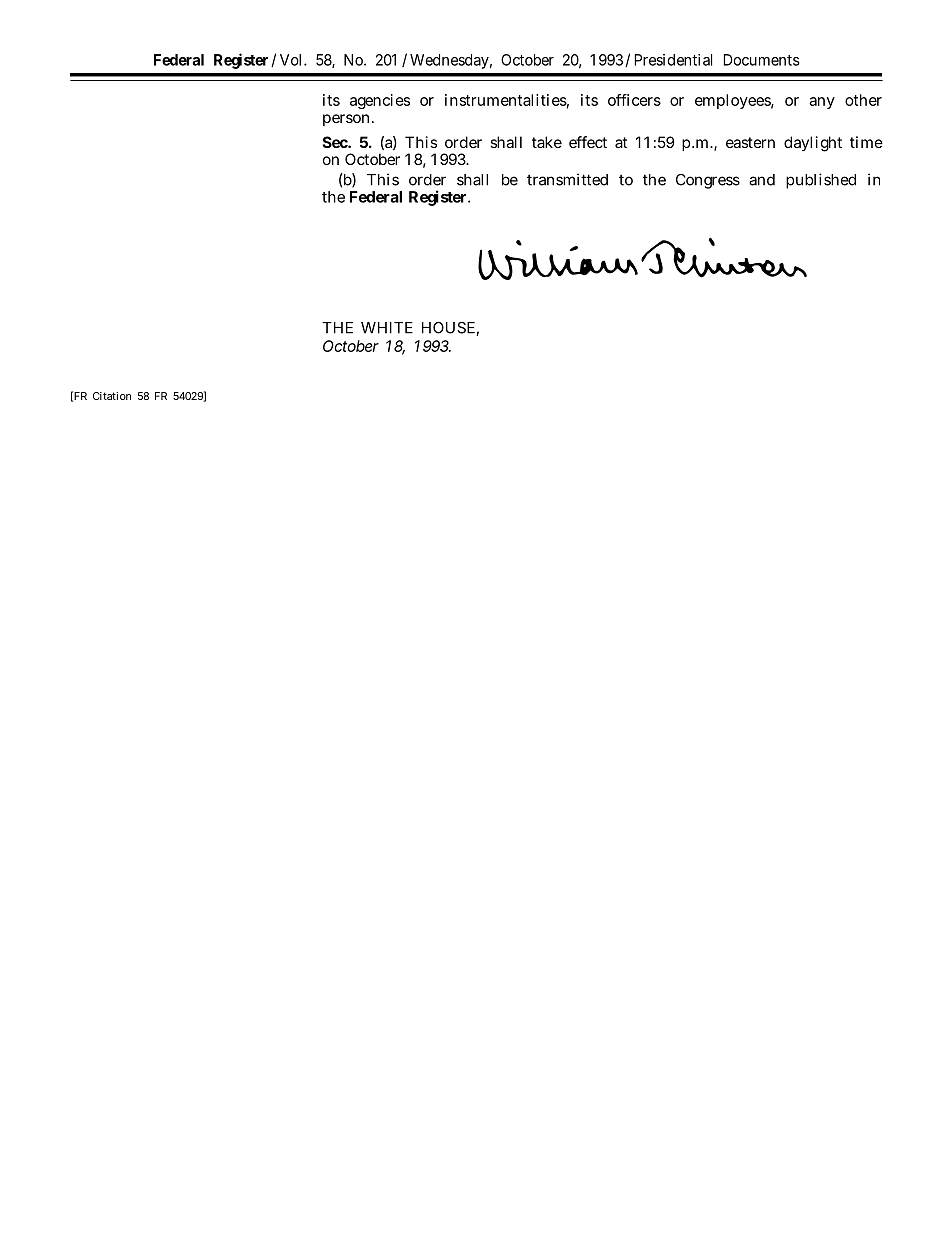 The image size is (952, 1233). Describe the element at coordinates (348, 120) in the page. I see `person` at that location.
